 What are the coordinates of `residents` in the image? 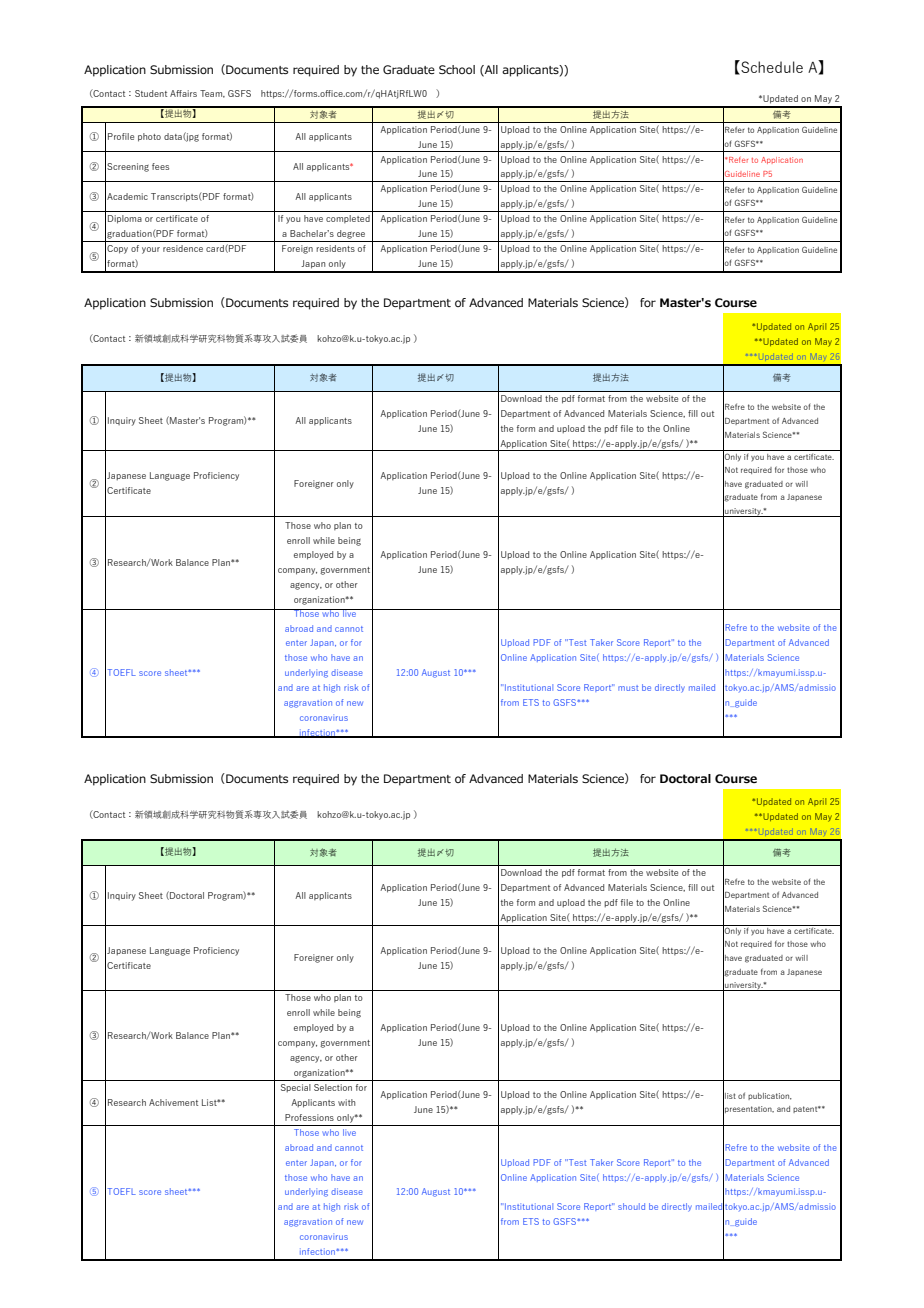 It's located at (335, 248).
